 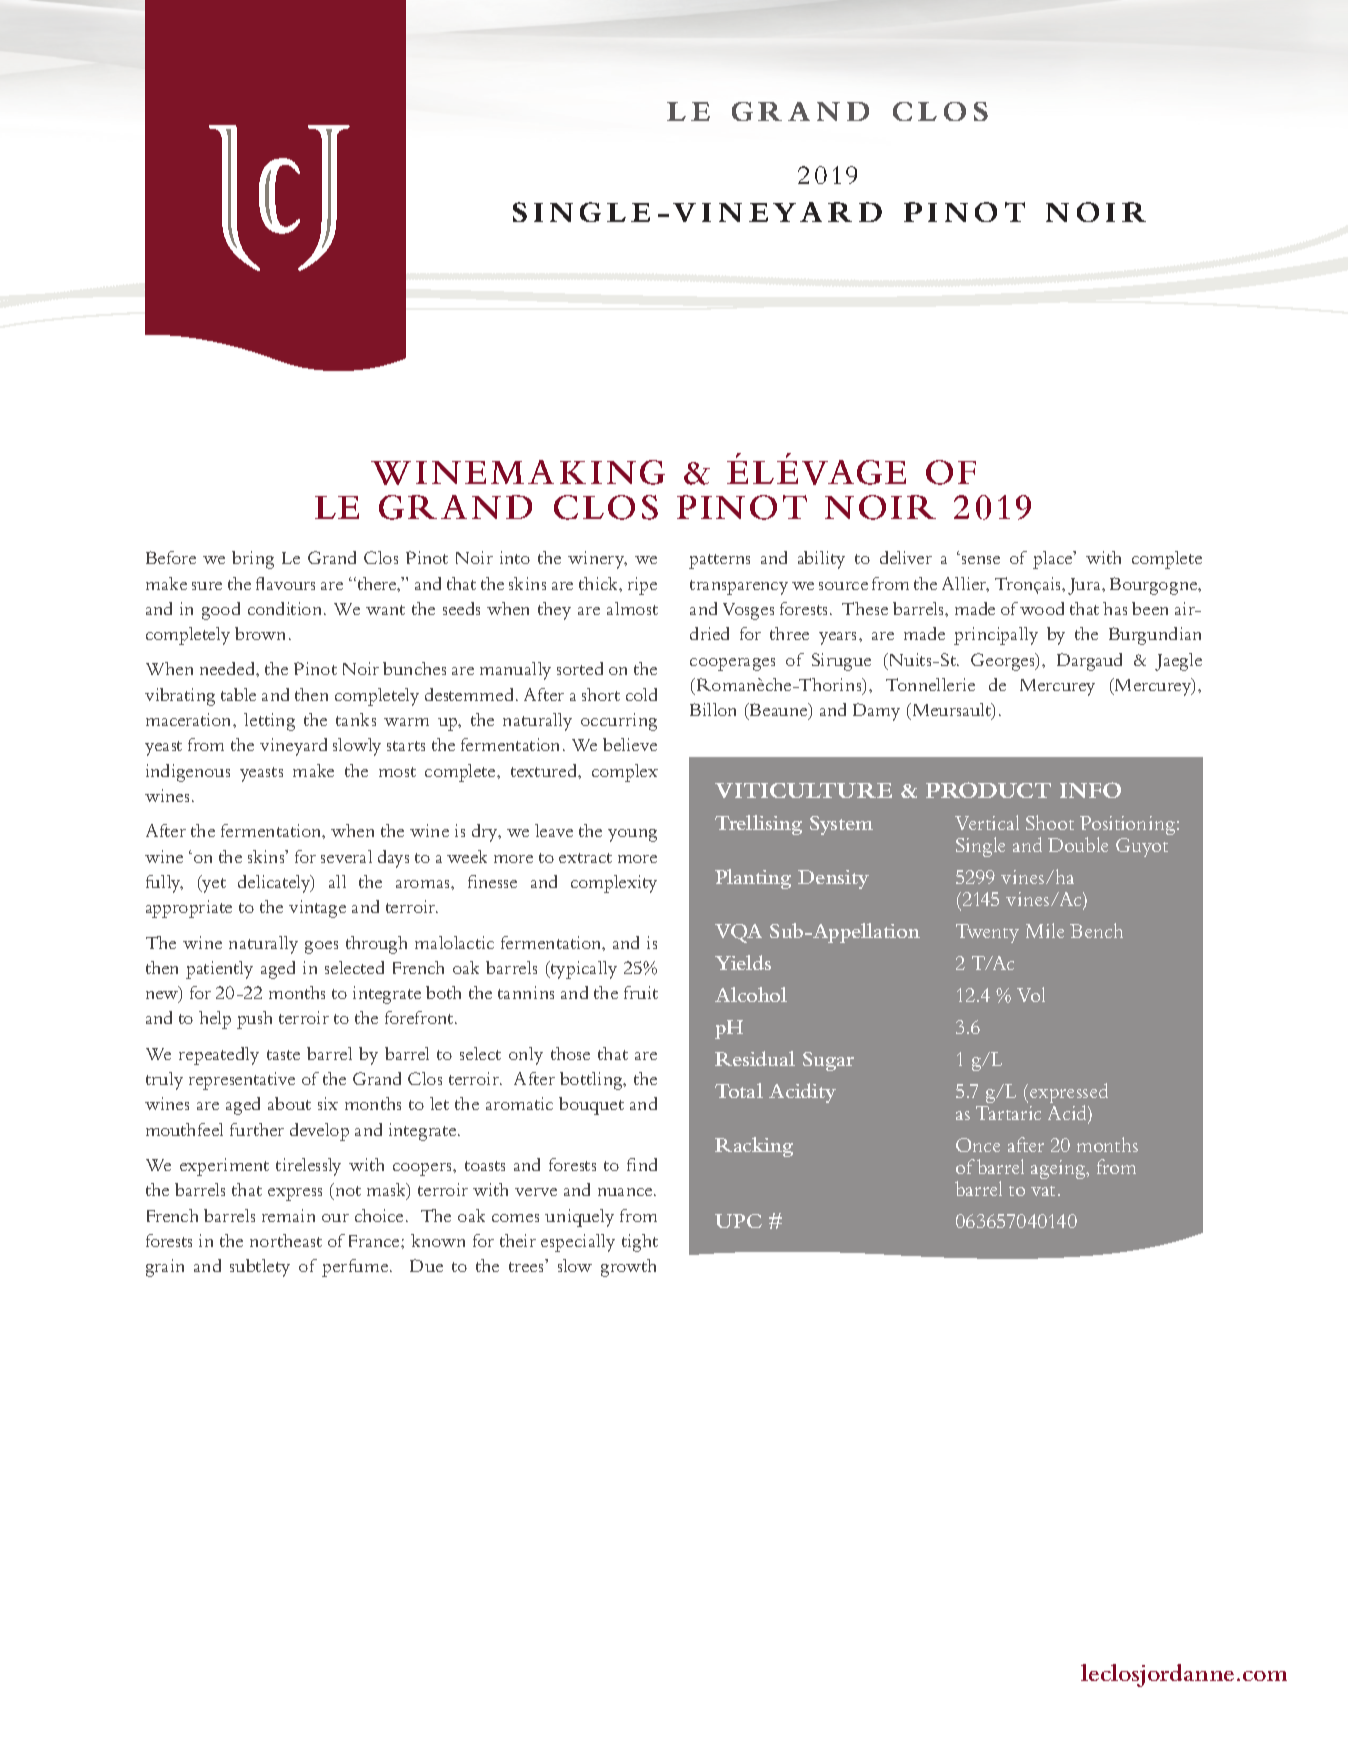 What do you see at coordinates (1054, 560) in the screenshot?
I see `place` at bounding box center [1054, 560].
